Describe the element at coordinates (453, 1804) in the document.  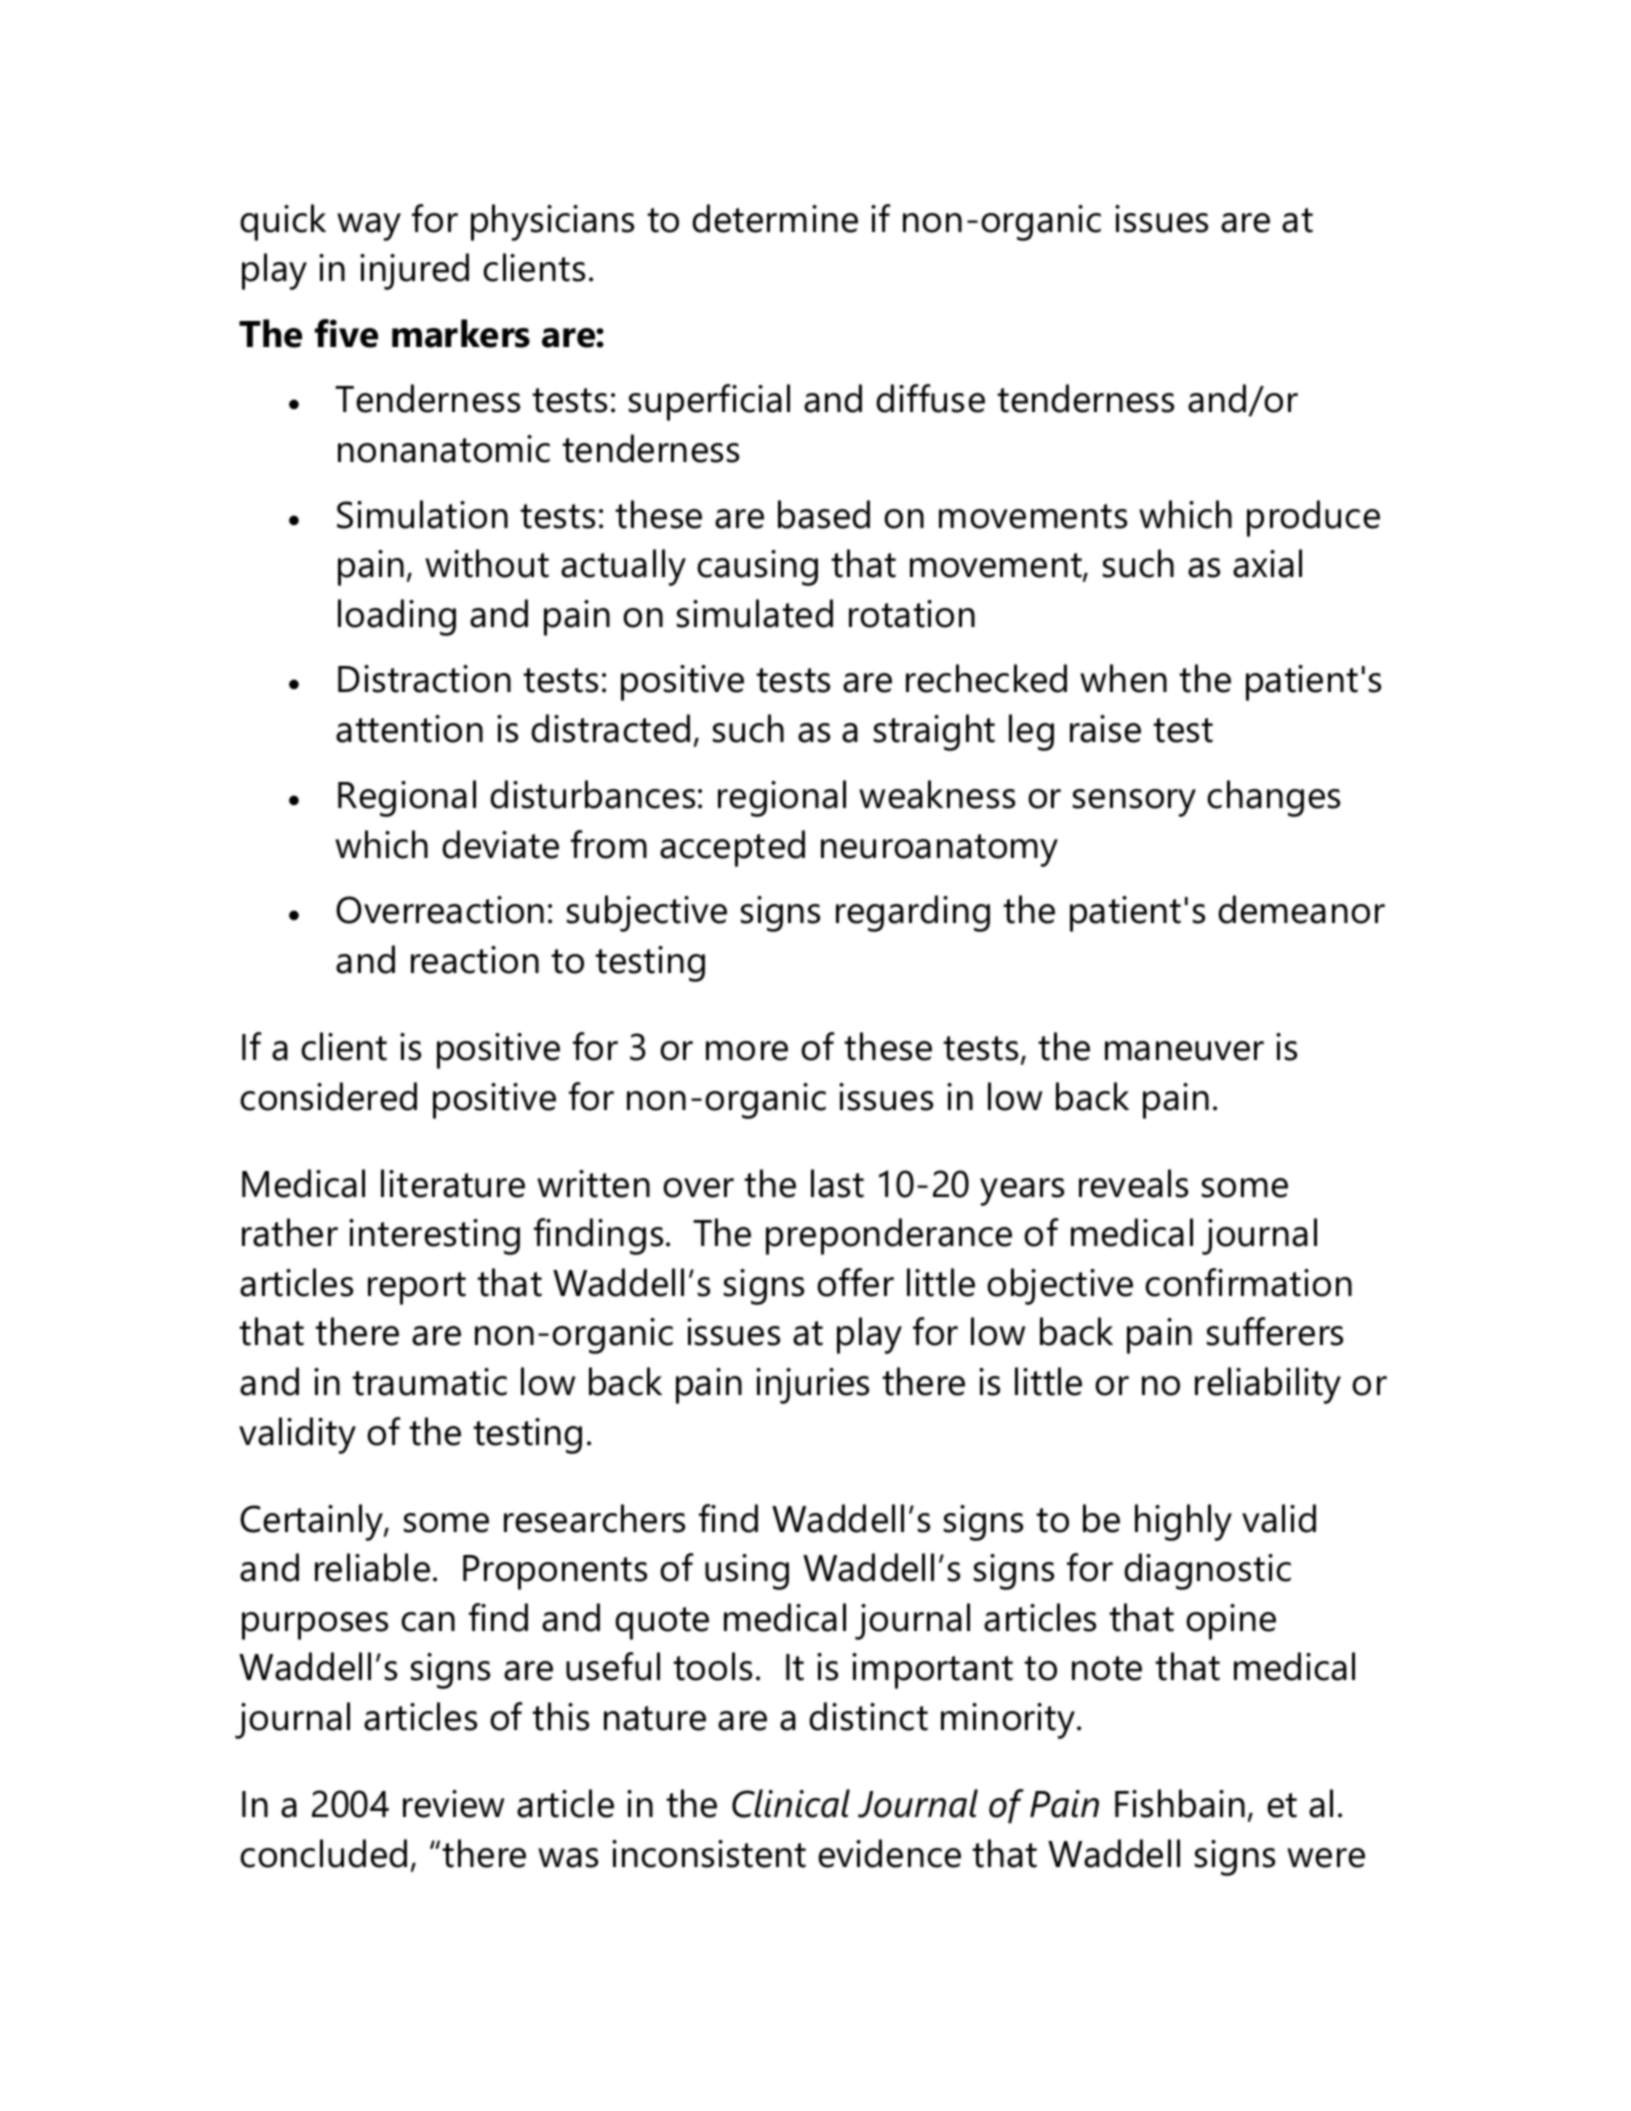
I see `review` at that location.
